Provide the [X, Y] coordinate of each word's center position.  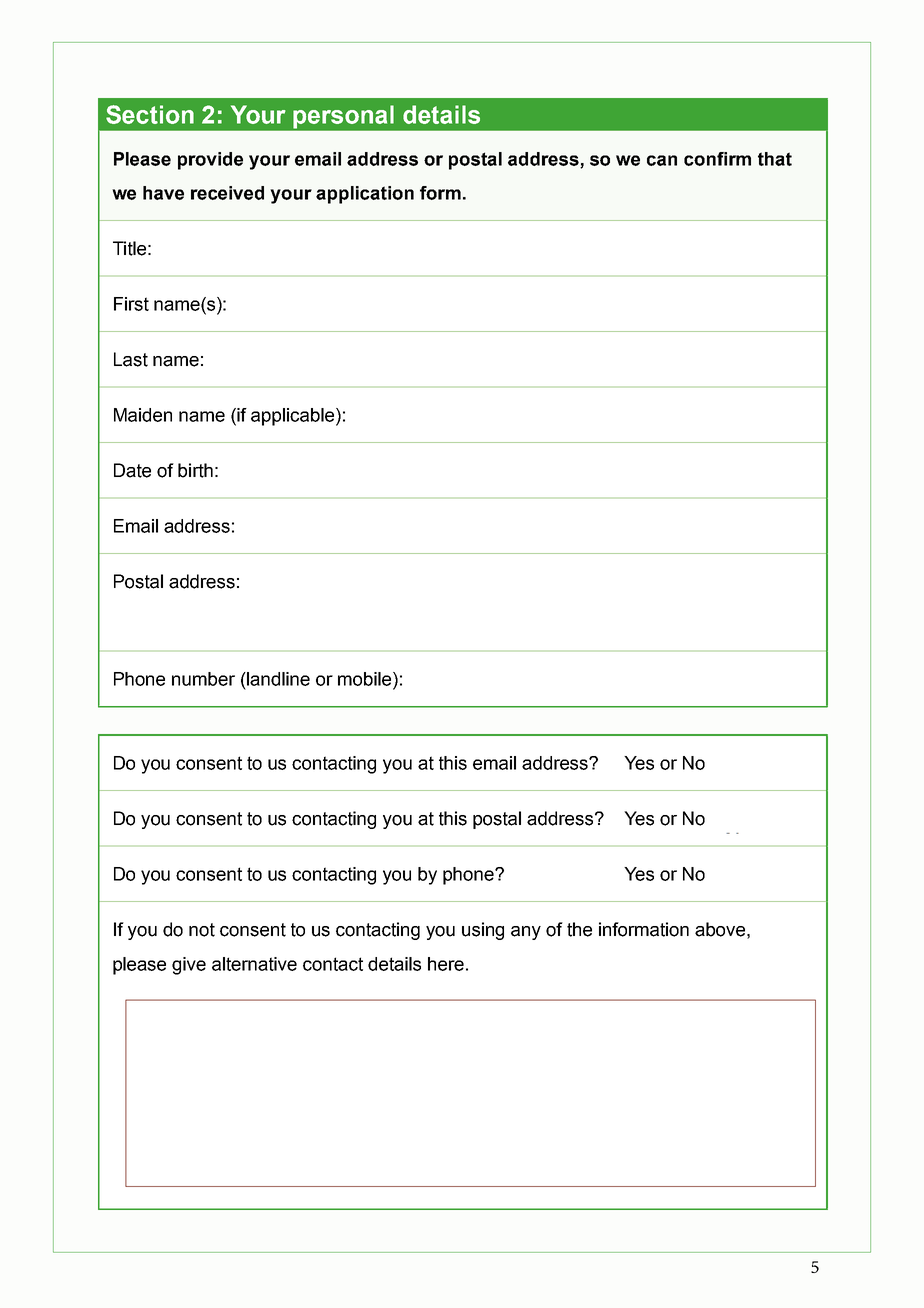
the [579, 929]
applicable [294, 417]
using [483, 931]
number [203, 679]
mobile [366, 679]
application [365, 195]
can [662, 160]
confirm [717, 159]
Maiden [143, 415]
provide [210, 161]
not [202, 930]
